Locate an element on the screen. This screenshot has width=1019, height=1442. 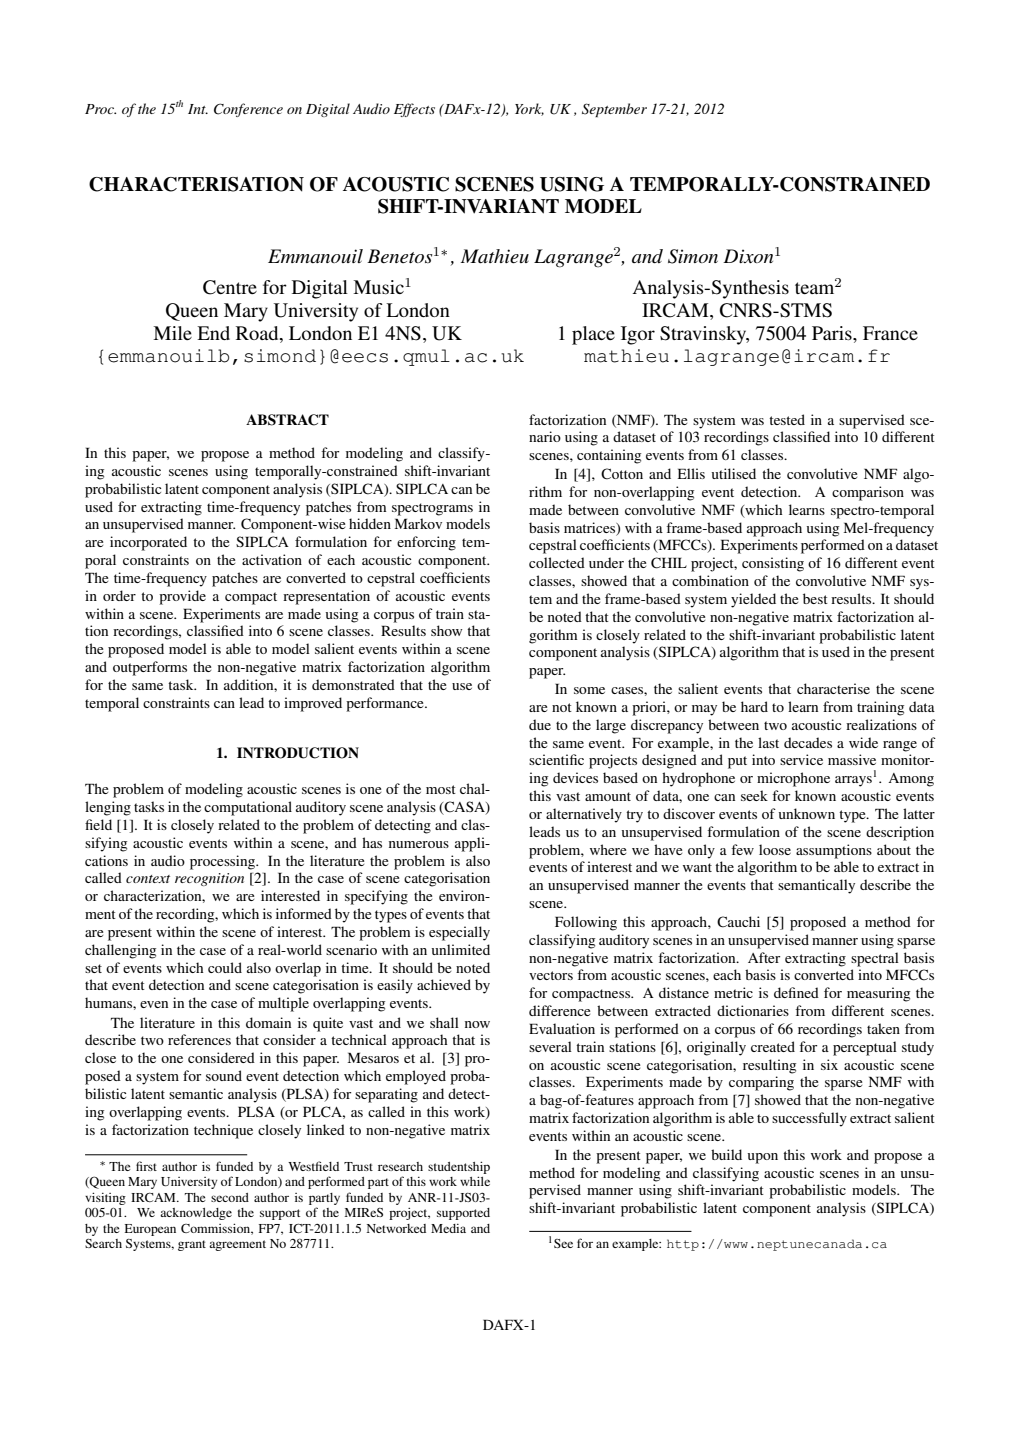
loose is located at coordinates (775, 849).
